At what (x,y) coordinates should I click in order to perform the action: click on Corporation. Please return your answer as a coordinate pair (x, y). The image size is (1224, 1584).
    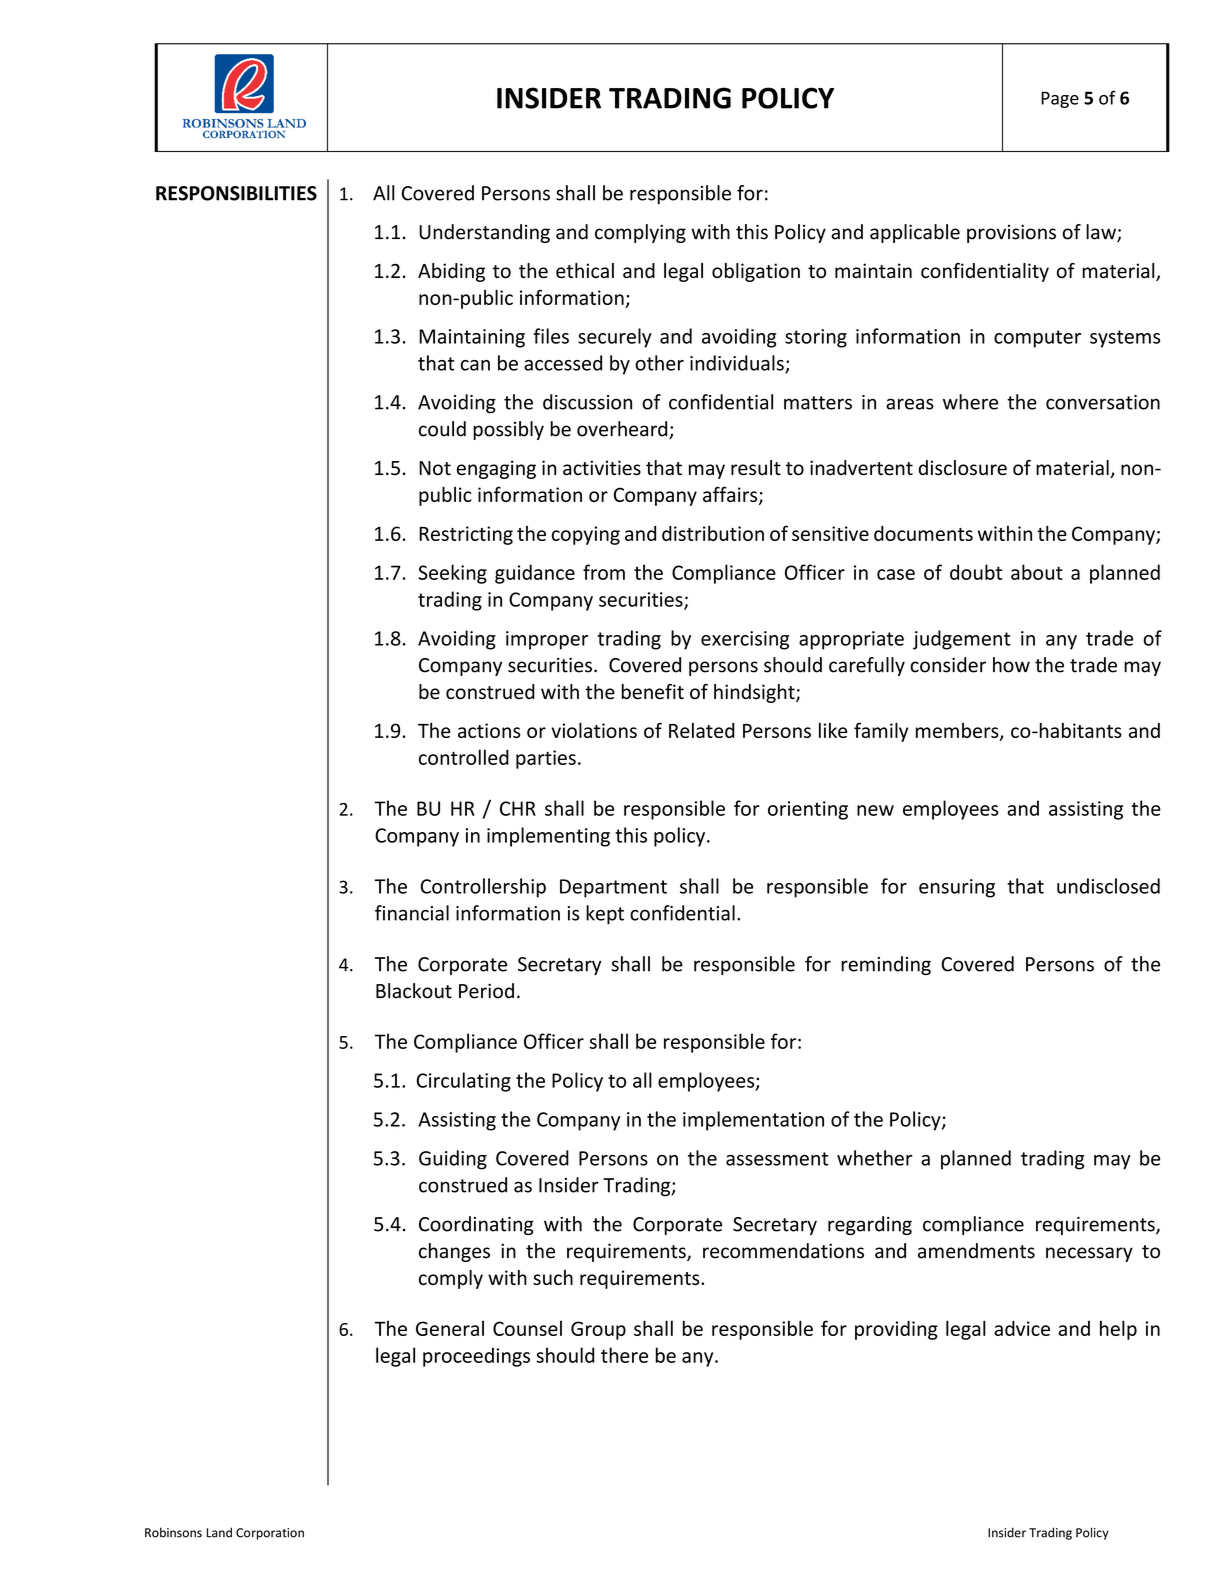
    Looking at the image, I should click on (270, 1534).
